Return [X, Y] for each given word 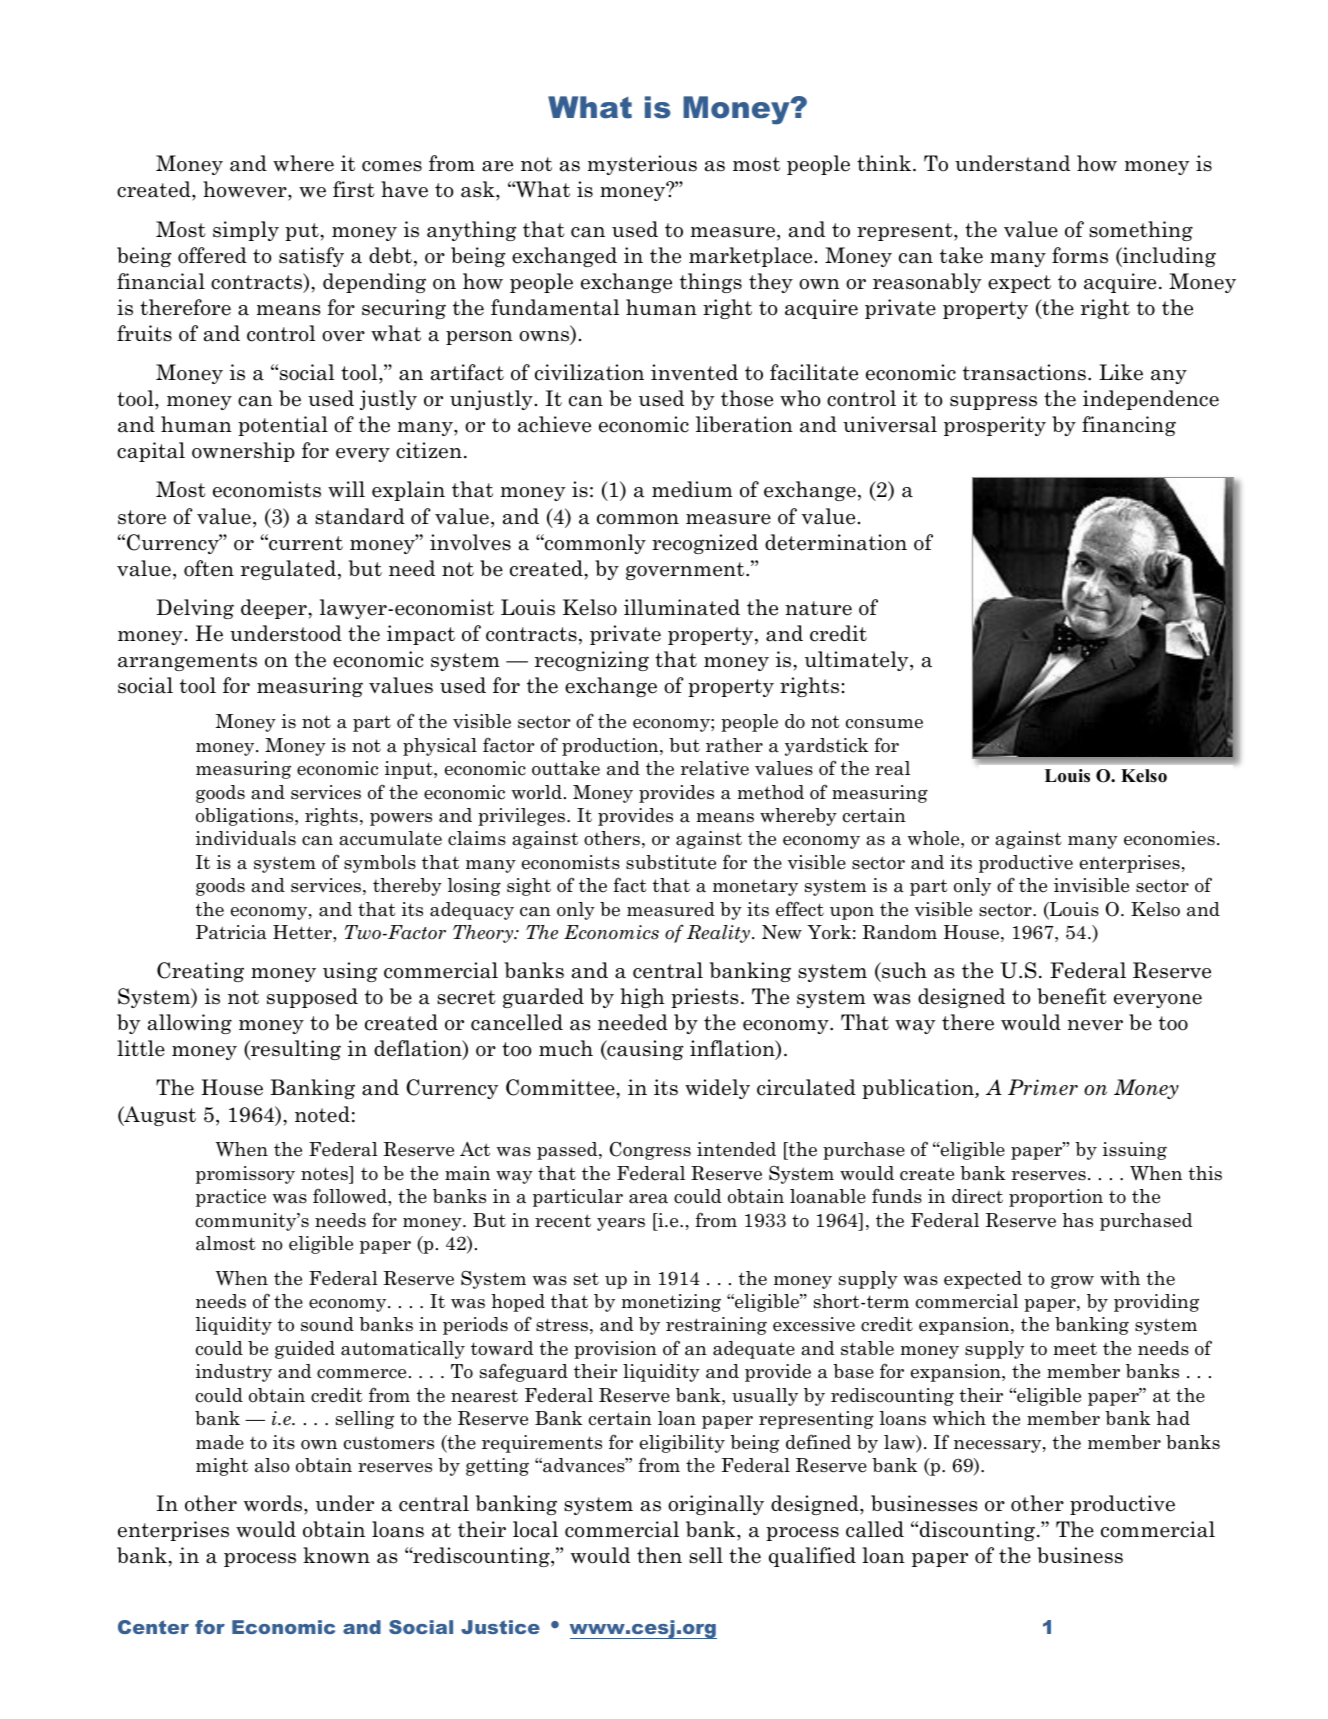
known [336, 1555]
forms [1080, 255]
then [659, 1555]
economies [1169, 838]
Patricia [231, 932]
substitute [671, 862]
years [621, 1224]
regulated [288, 570]
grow [1072, 1282]
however [246, 191]
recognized [705, 544]
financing [1129, 426]
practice [231, 1198]
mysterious [642, 165]
